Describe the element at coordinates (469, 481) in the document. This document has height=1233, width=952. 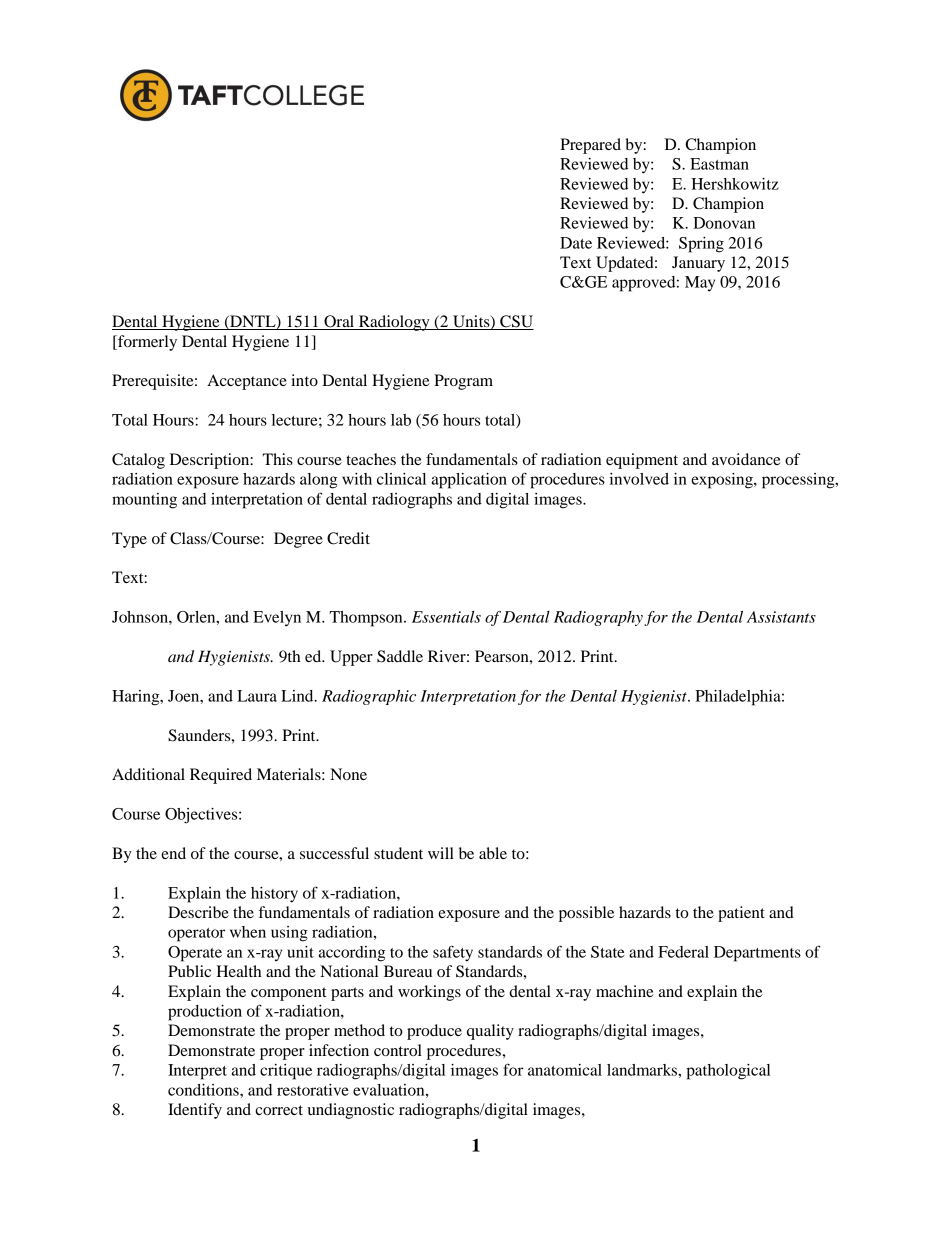
I see `application` at that location.
